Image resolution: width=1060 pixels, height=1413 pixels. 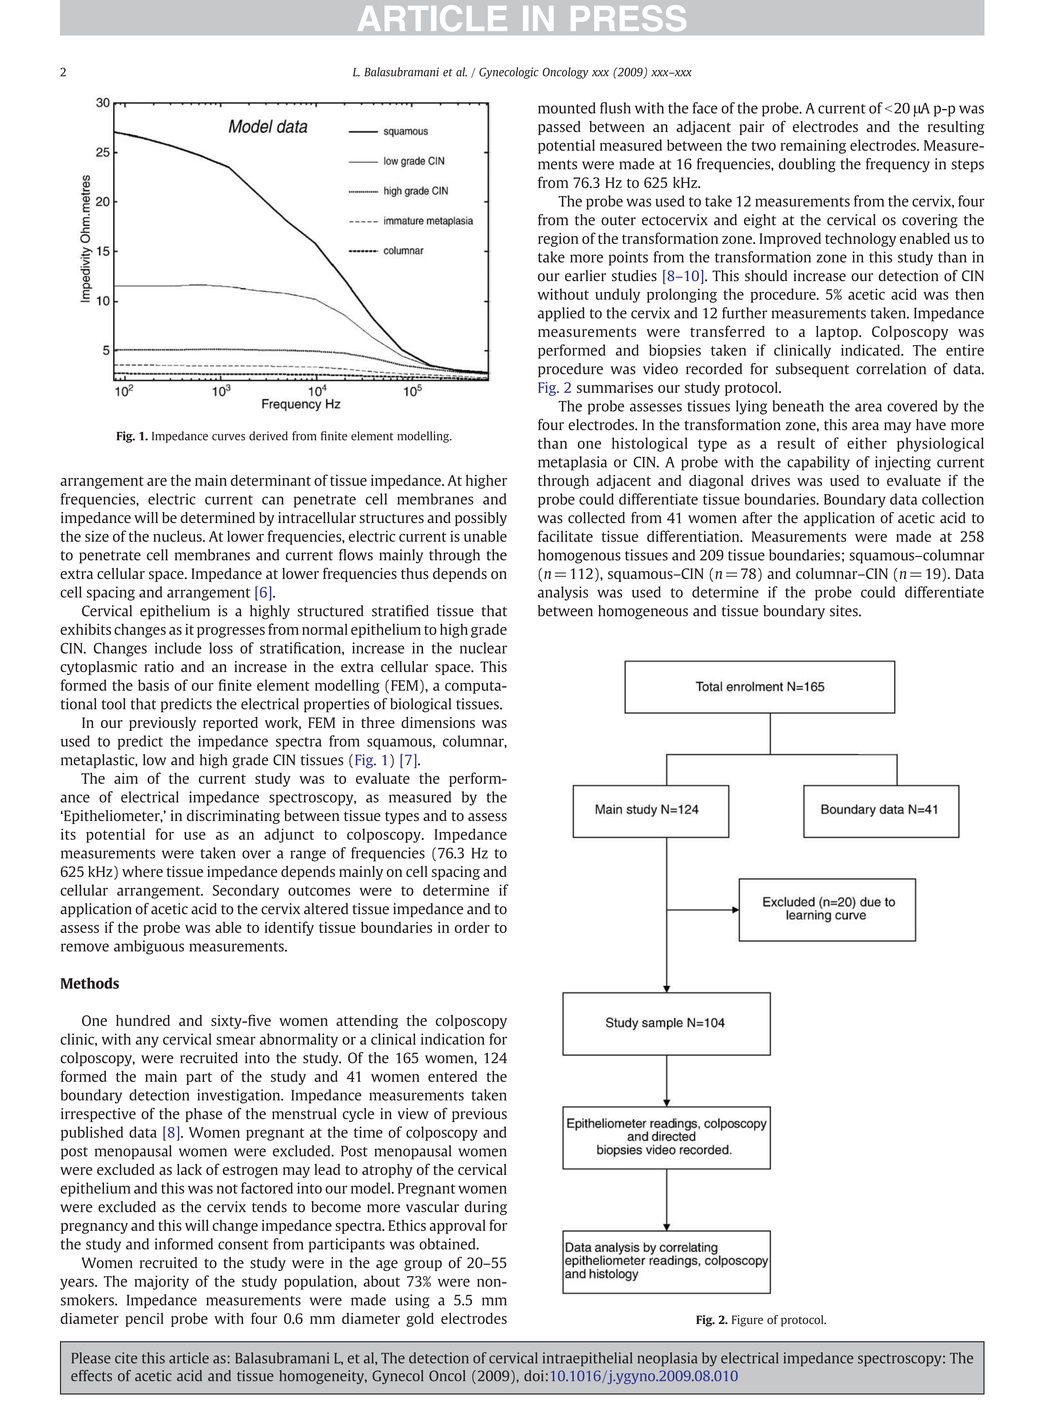 What do you see at coordinates (751, 128) in the image?
I see `pair` at bounding box center [751, 128].
